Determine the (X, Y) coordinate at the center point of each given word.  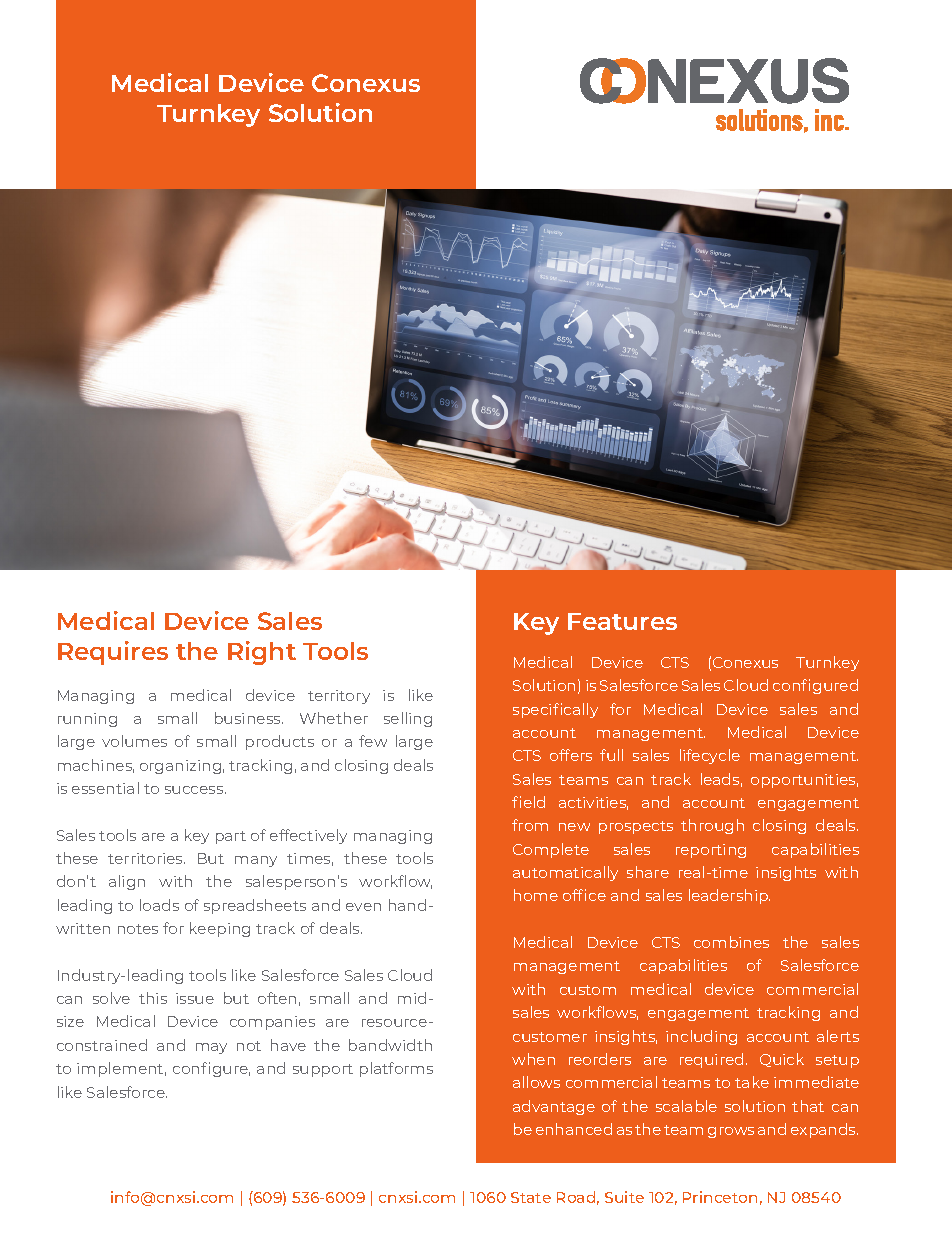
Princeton (720, 1197)
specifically (555, 710)
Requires (113, 653)
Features (622, 621)
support (323, 1070)
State (531, 1197)
